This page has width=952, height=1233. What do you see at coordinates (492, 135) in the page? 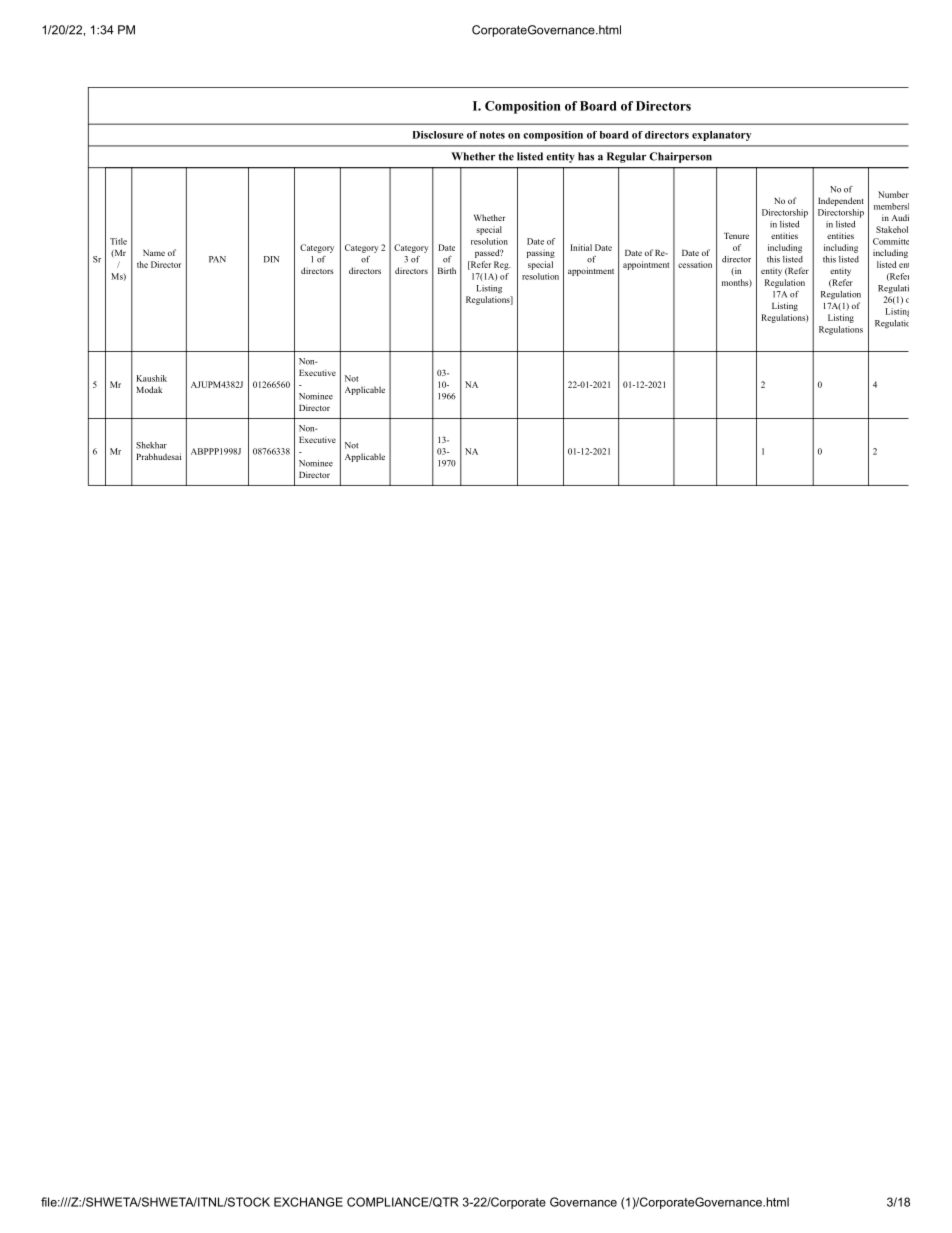
I see `notes` at bounding box center [492, 135].
